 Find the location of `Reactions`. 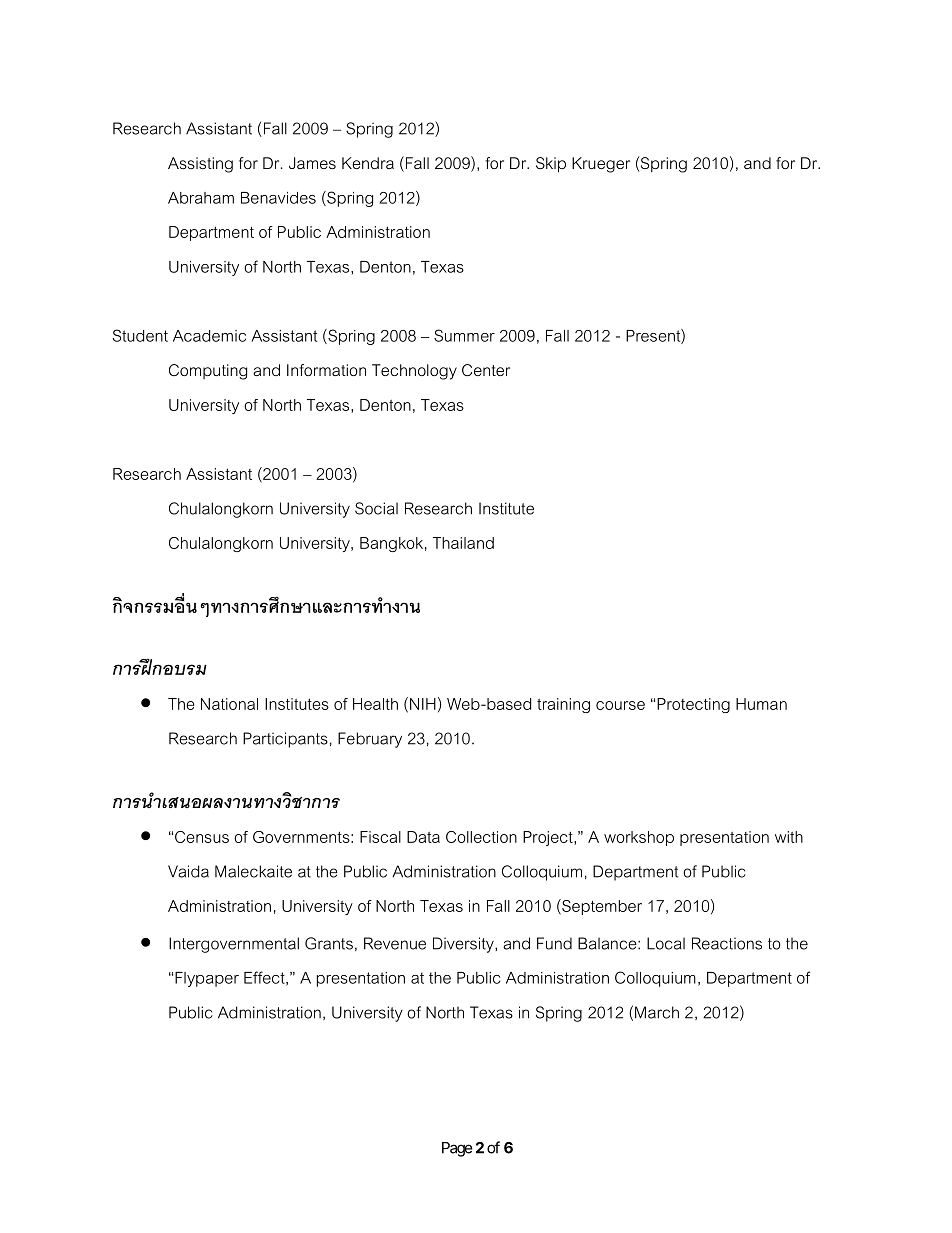

Reactions is located at coordinates (727, 943).
